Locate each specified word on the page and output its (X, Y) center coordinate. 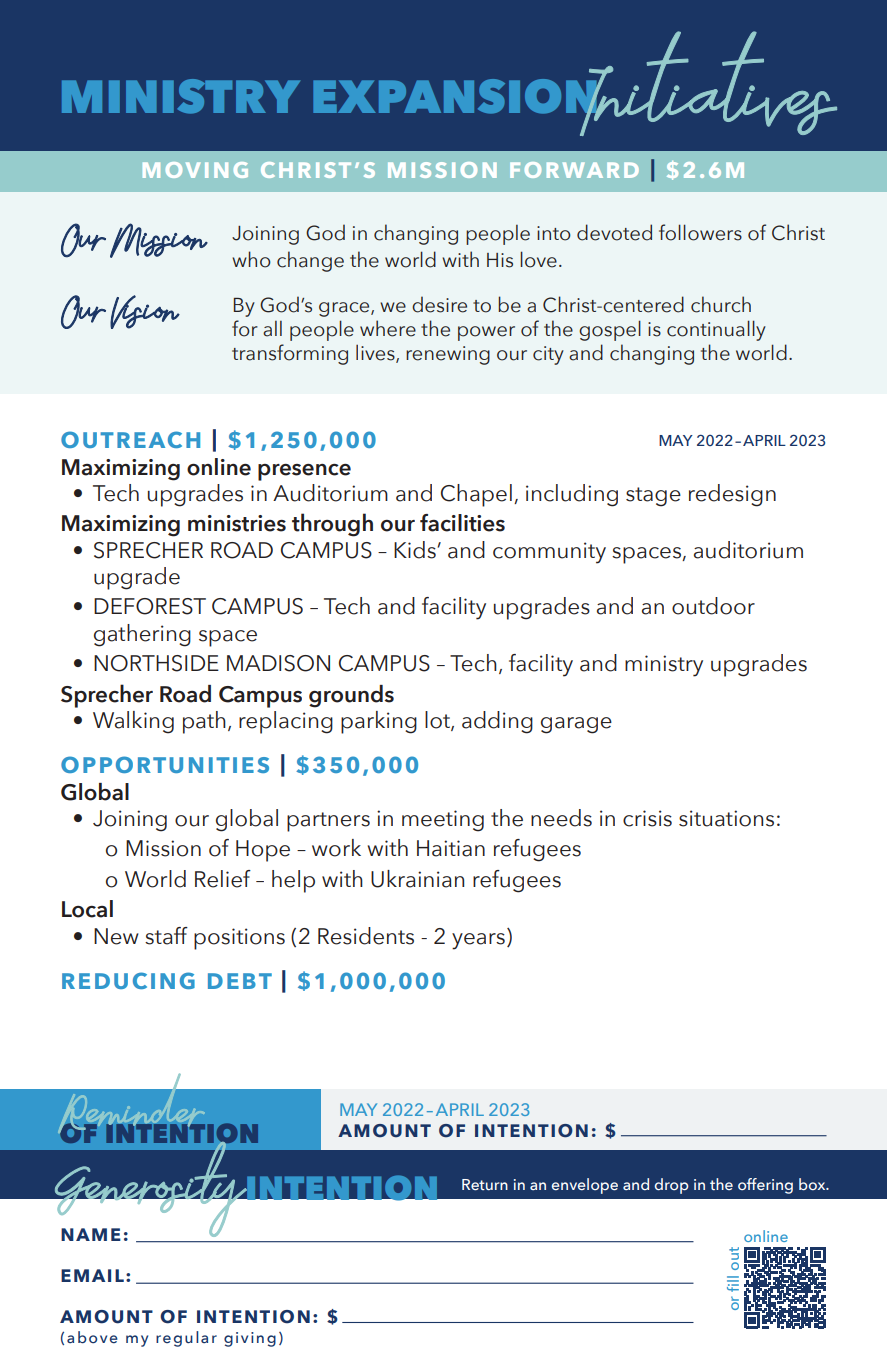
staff (166, 936)
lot (438, 721)
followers (700, 232)
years (478, 941)
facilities (462, 523)
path (204, 722)
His (500, 260)
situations (726, 818)
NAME (91, 1234)
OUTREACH (130, 439)
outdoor (713, 606)
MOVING (195, 170)
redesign (732, 495)
